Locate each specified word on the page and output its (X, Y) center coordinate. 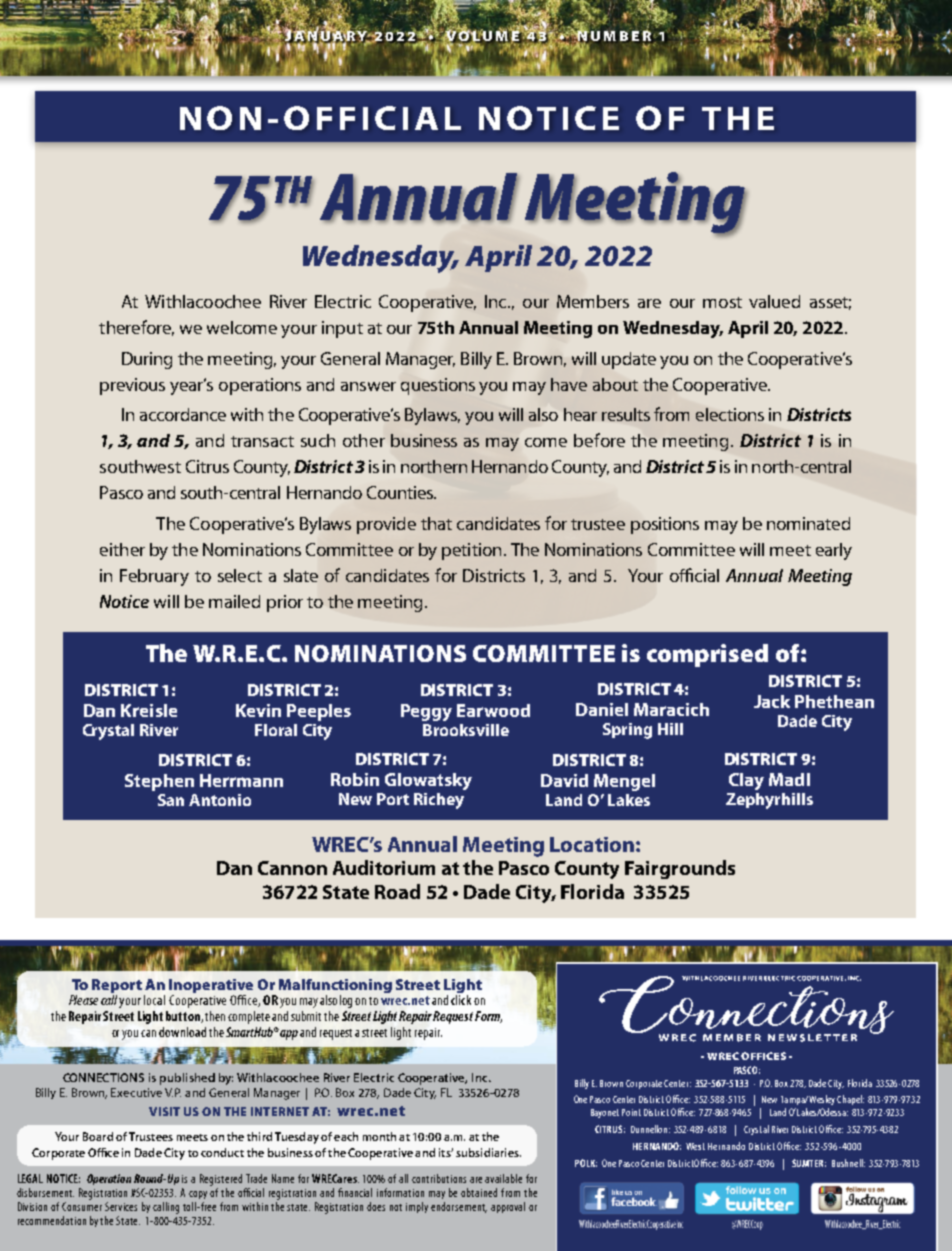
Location (592, 844)
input (342, 329)
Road (397, 891)
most (722, 302)
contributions (439, 1178)
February (154, 577)
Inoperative (211, 986)
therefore (136, 328)
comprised (707, 655)
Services (121, 1206)
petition (471, 551)
